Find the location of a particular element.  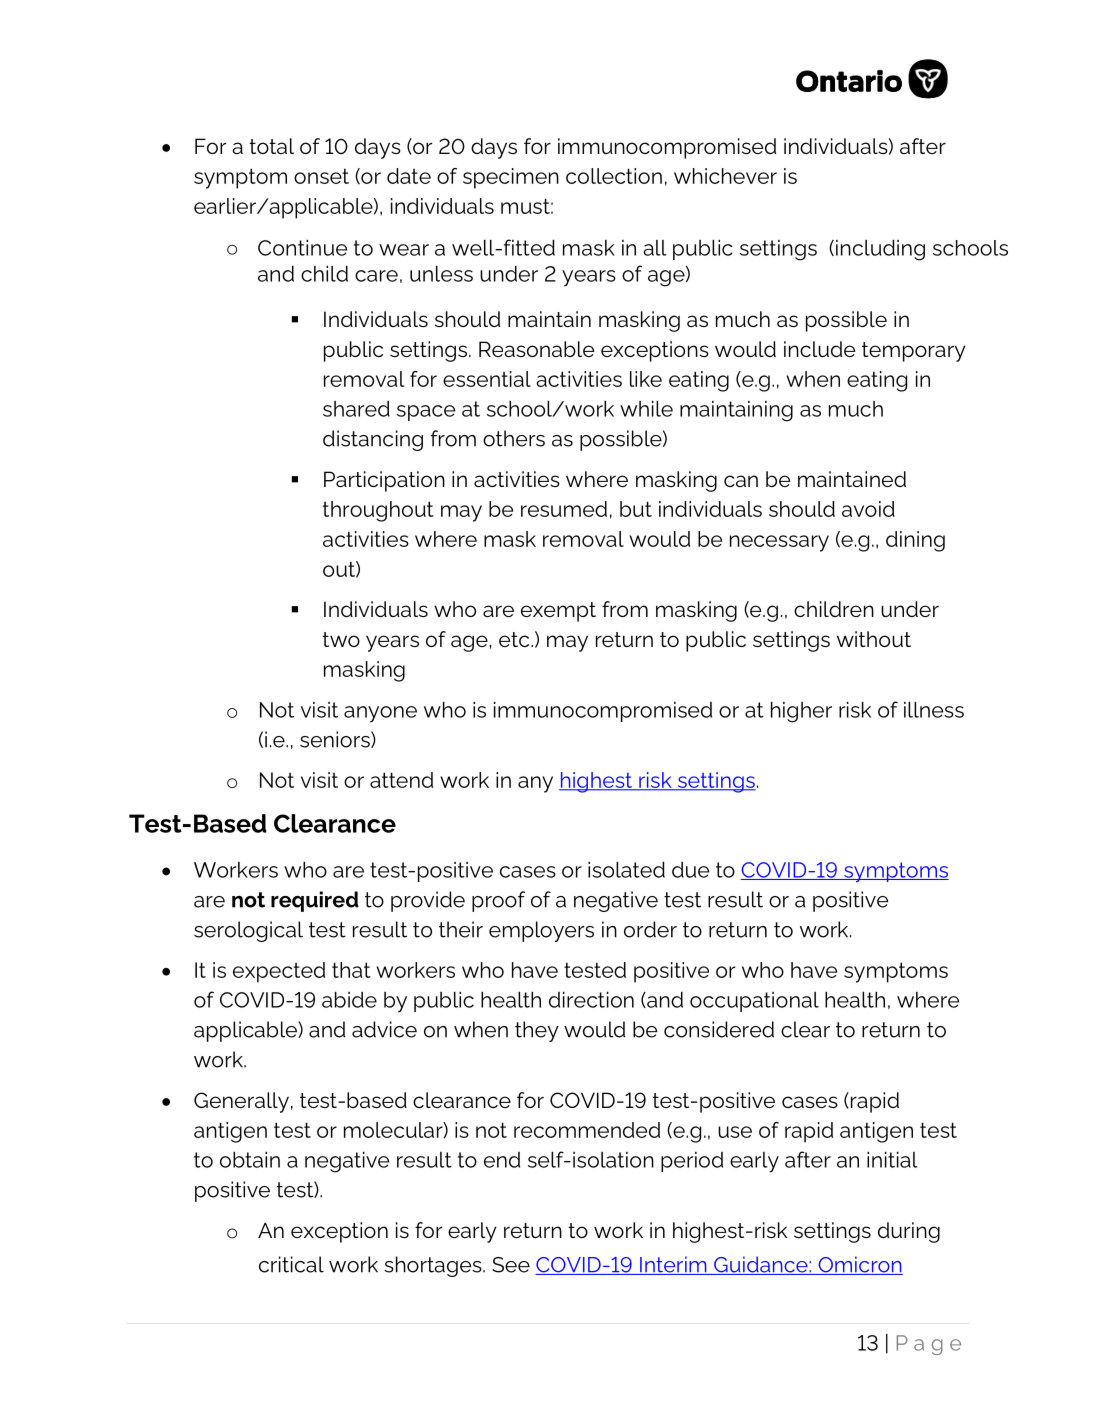

onset is located at coordinates (321, 176).
